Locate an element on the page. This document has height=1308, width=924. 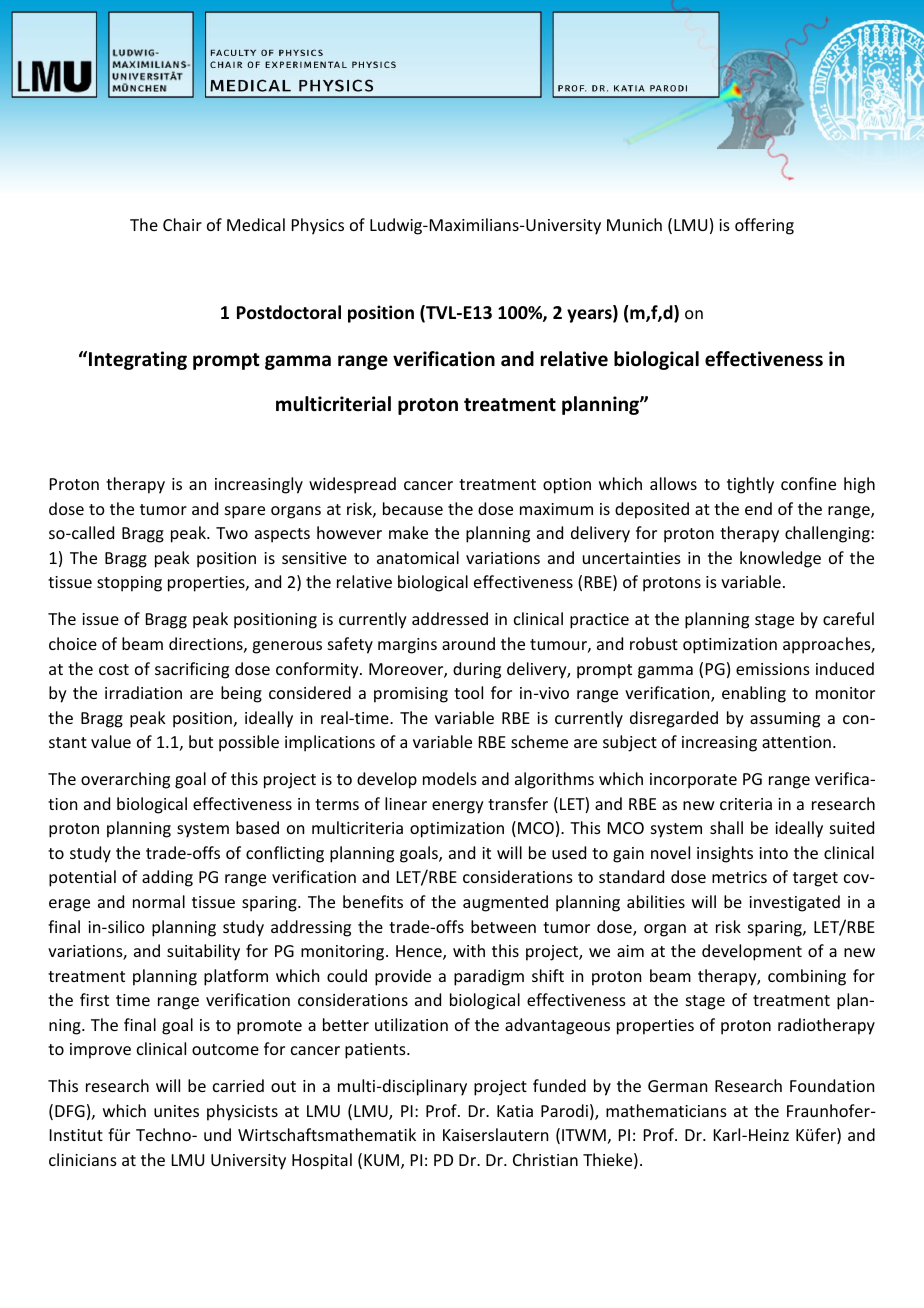
enabling is located at coordinates (754, 694).
